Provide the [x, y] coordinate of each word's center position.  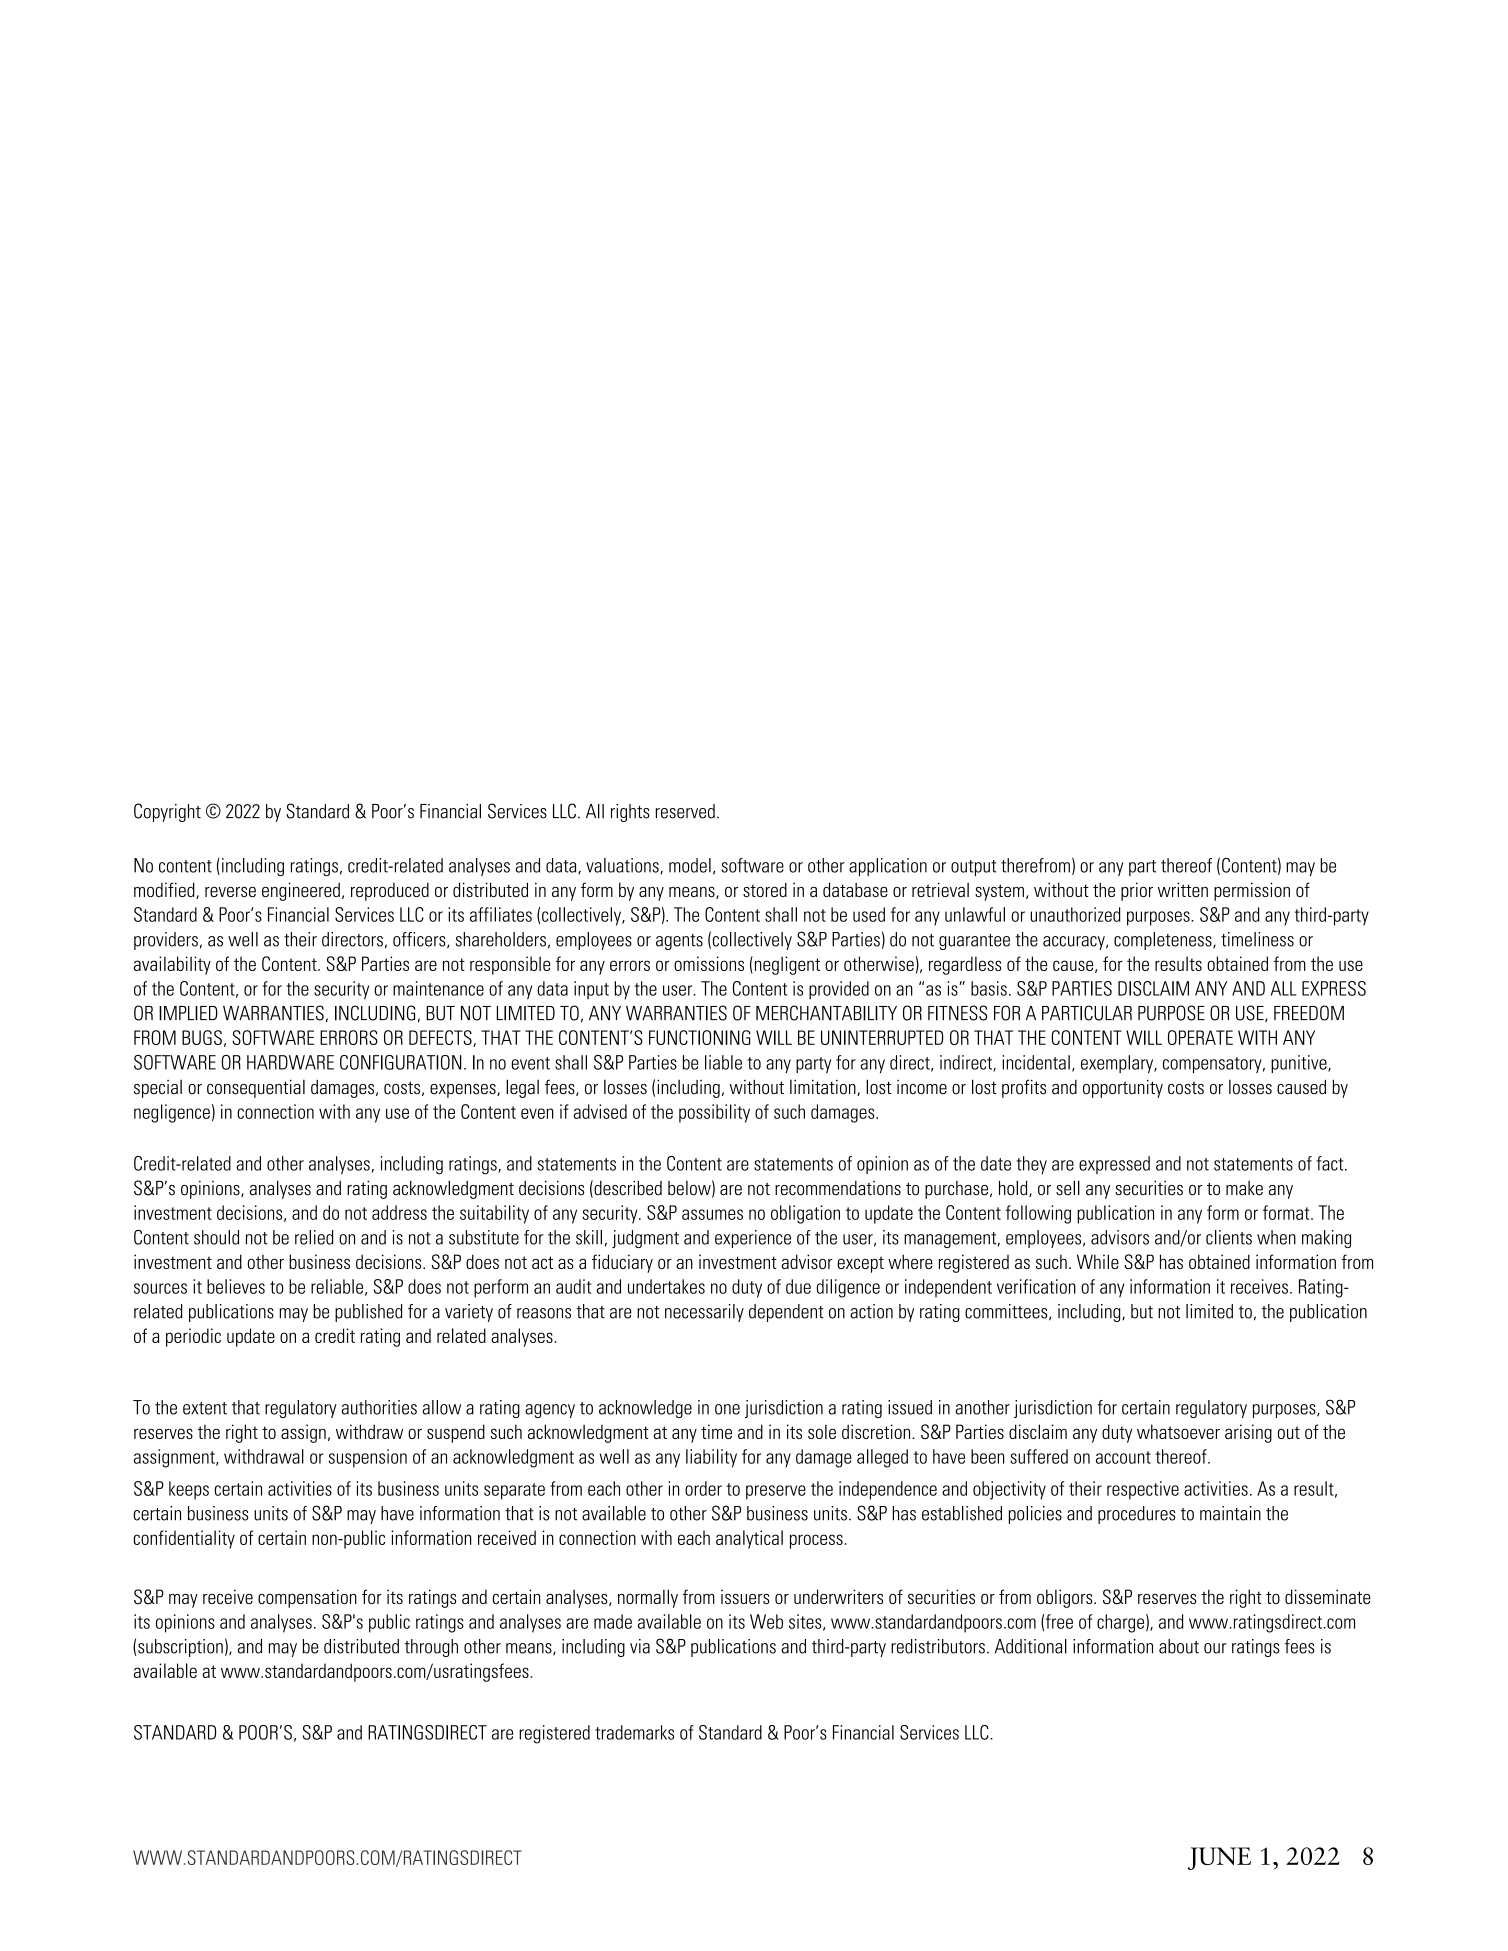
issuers [745, 1596]
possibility [714, 1113]
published [368, 1313]
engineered [301, 891]
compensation [307, 1598]
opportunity [1123, 1089]
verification [1036, 1286]
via [640, 1646]
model [690, 865]
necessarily [704, 1313]
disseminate [1328, 1596]
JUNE [1219, 1858]
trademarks [634, 1732]
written [1183, 889]
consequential [256, 1089]
